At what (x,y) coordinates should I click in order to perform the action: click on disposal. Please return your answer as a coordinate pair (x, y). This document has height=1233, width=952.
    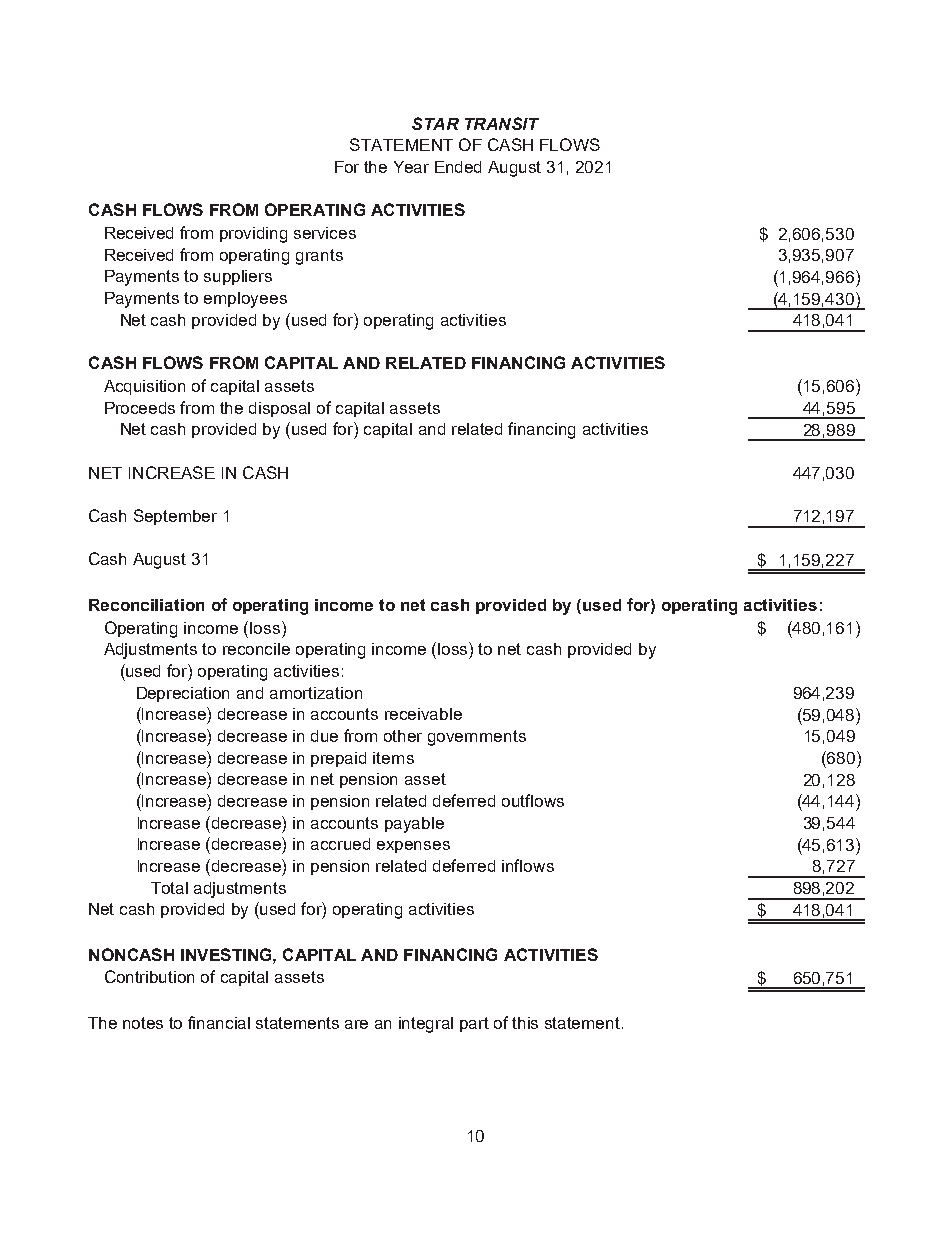
    Looking at the image, I should click on (279, 409).
